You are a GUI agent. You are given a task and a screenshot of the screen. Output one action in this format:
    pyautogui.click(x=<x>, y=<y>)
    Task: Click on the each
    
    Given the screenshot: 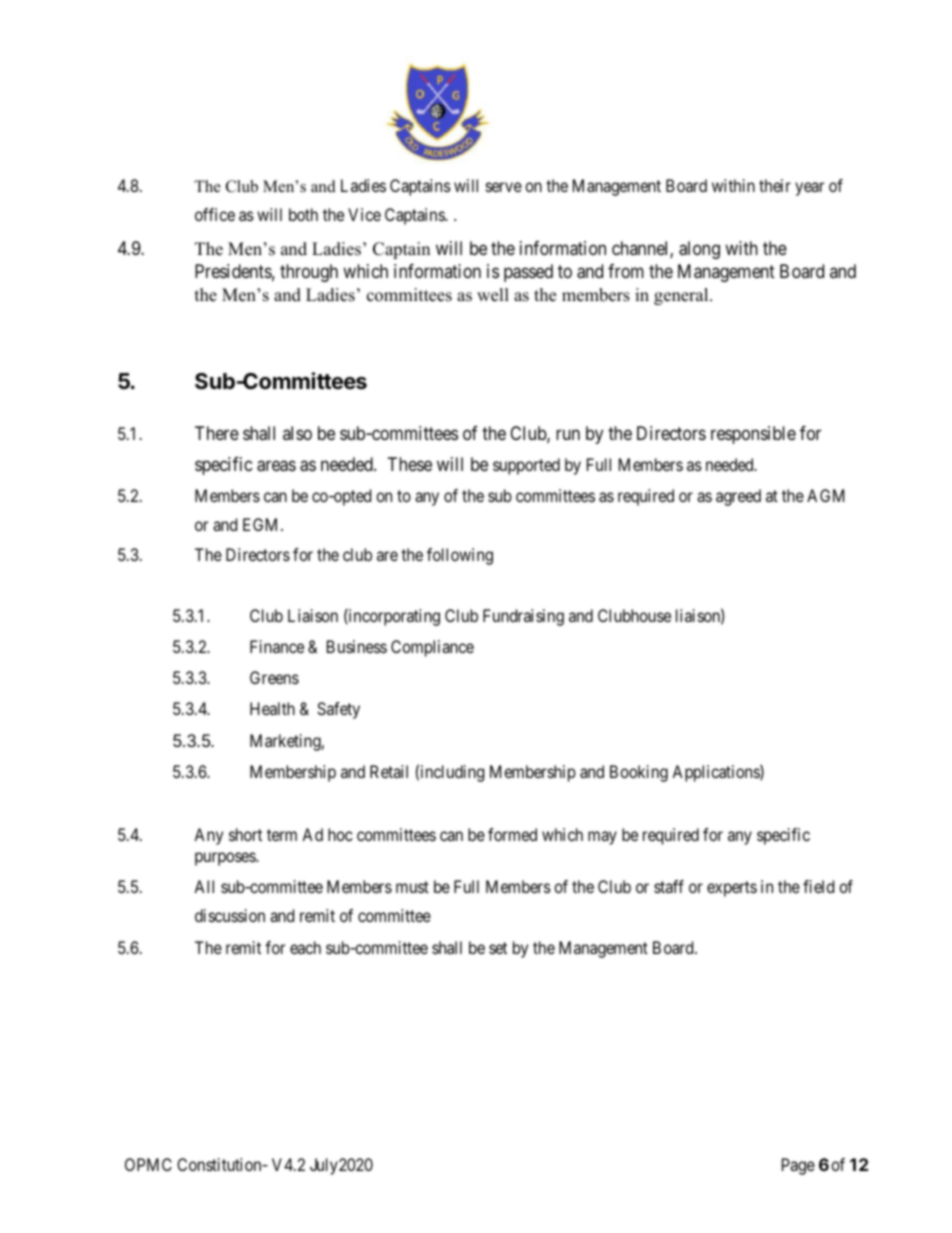 What is the action you would take?
    pyautogui.click(x=305, y=947)
